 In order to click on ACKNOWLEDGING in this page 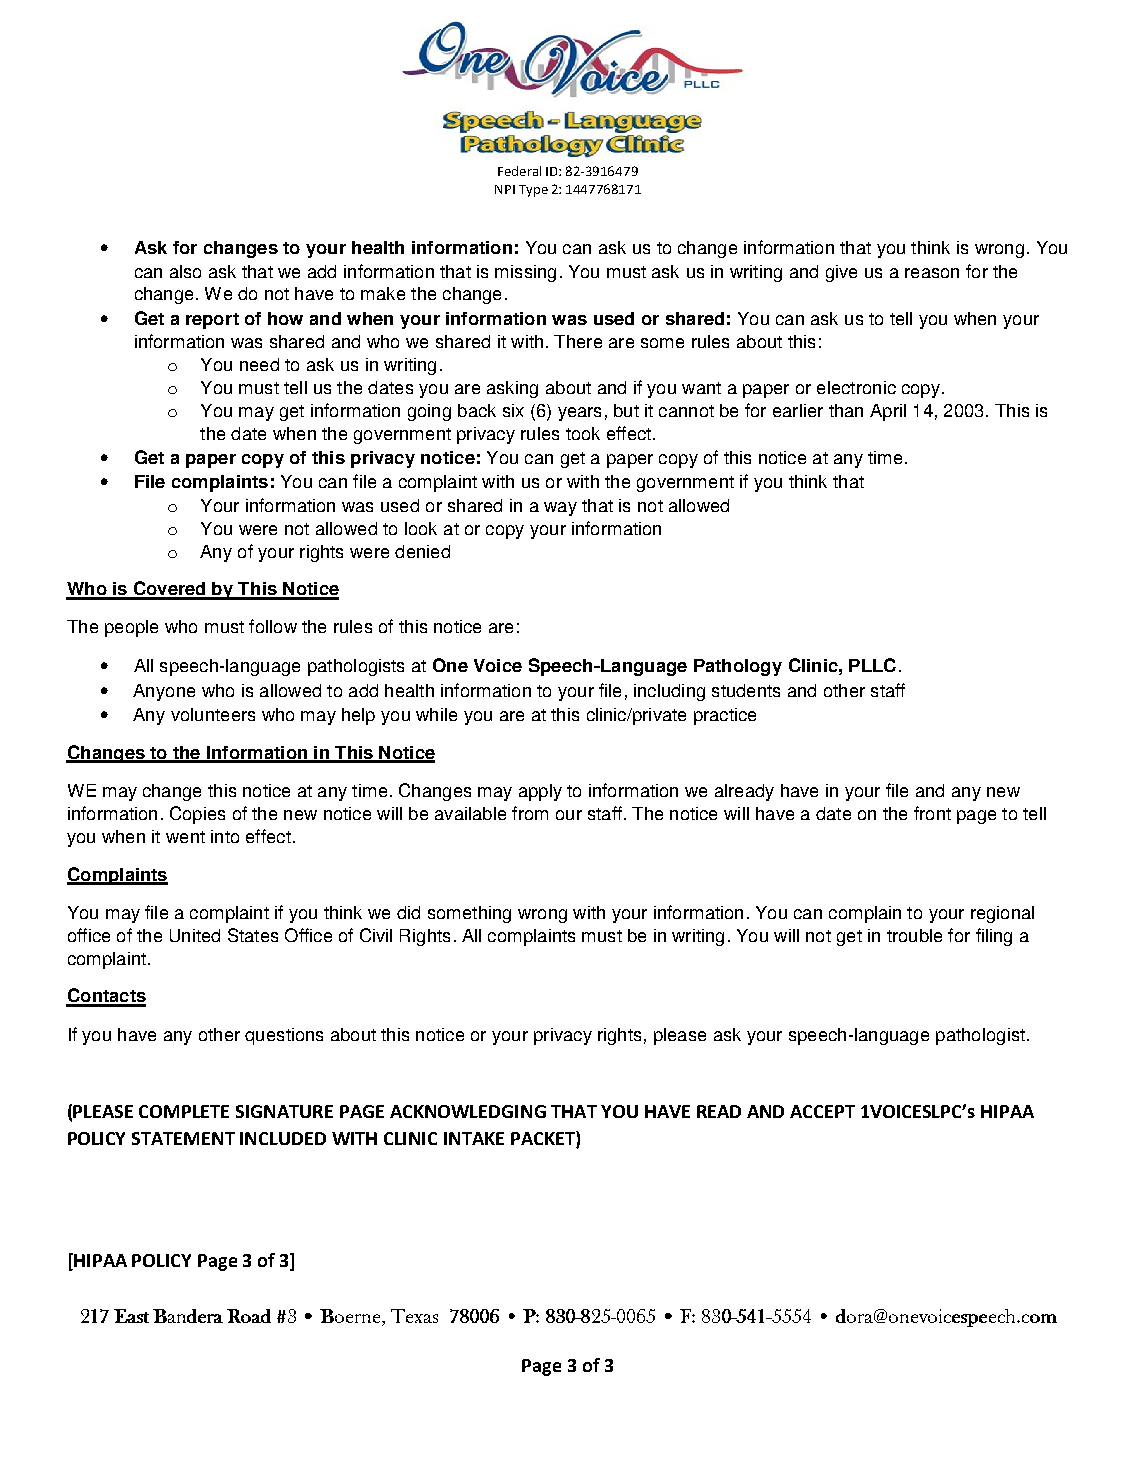, I will do `click(468, 1111)`.
